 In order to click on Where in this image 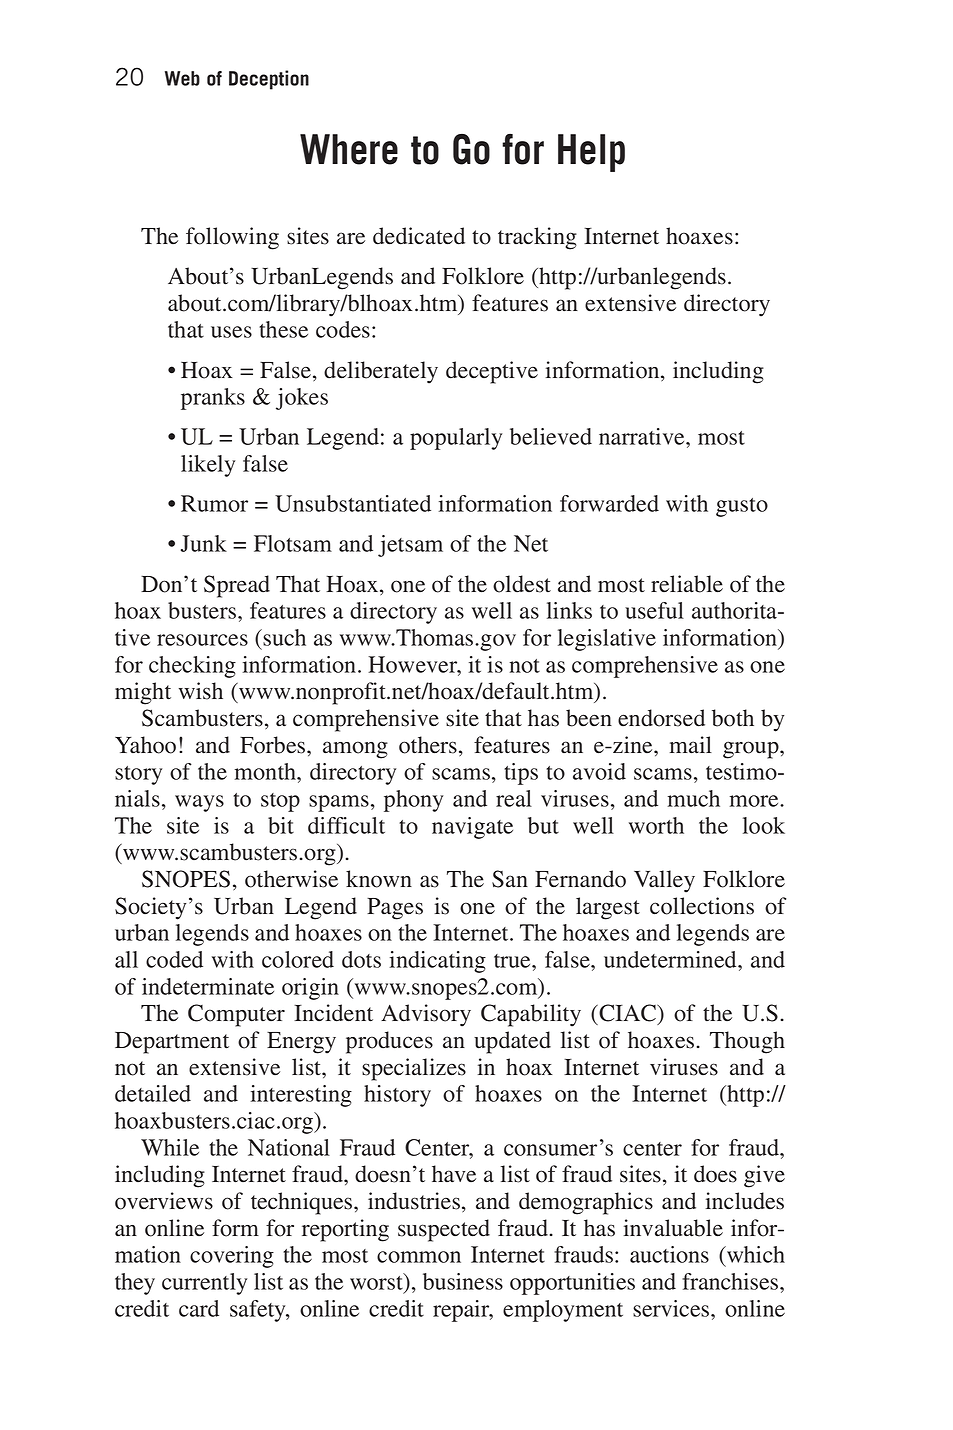, I will do `click(349, 149)`.
